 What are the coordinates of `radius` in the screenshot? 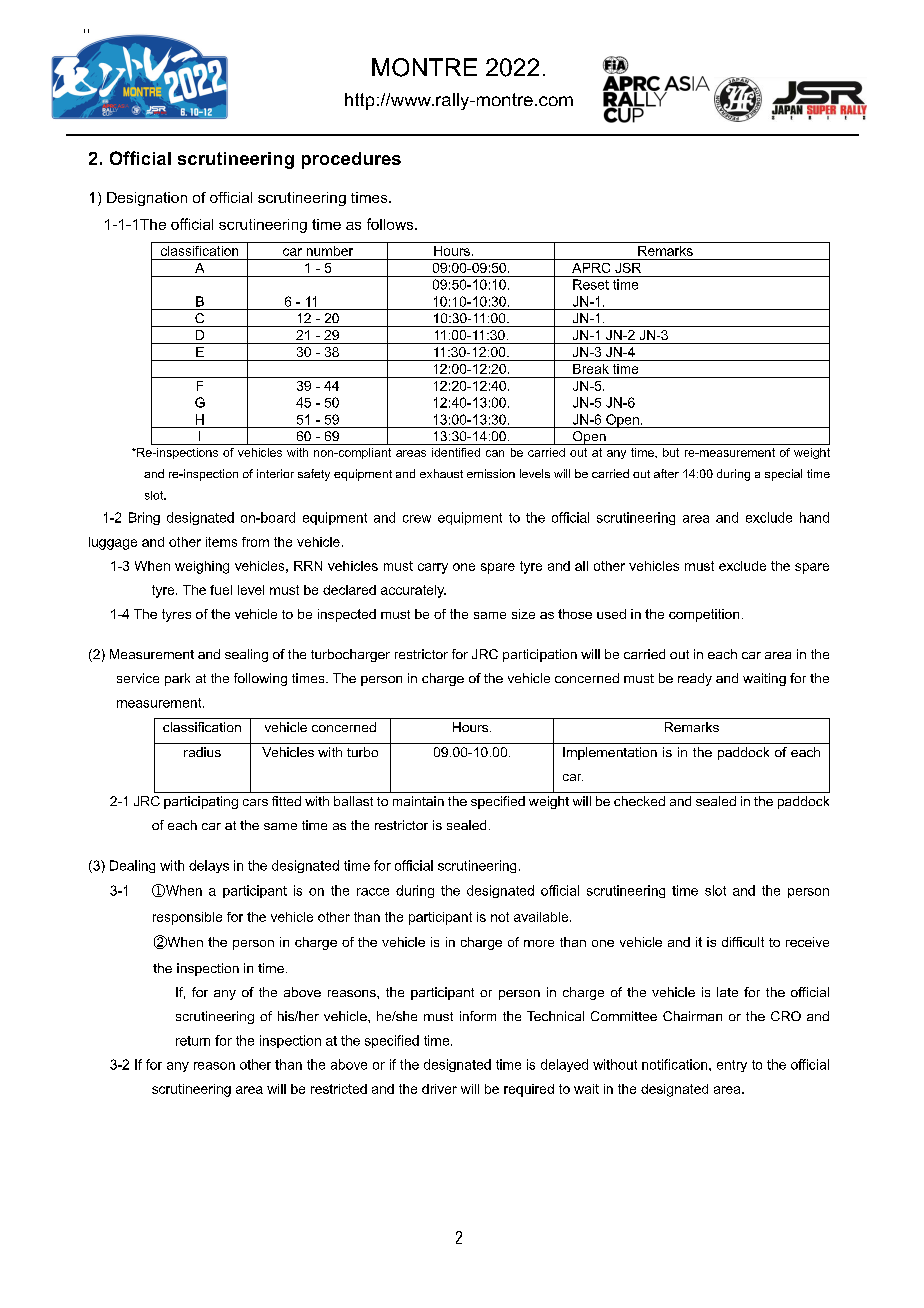 It's located at (202, 752).
